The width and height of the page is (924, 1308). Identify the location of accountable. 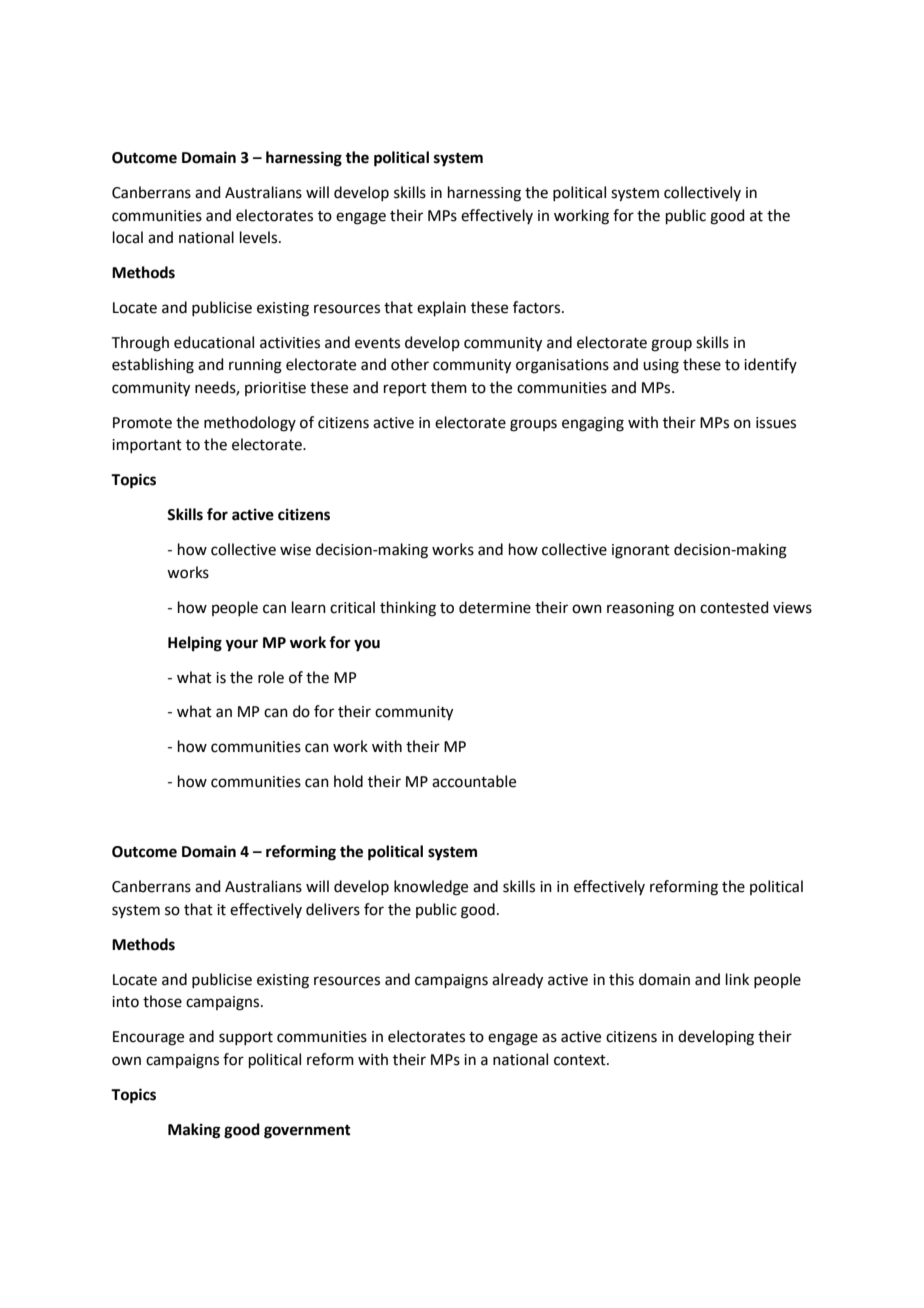
(474, 781).
